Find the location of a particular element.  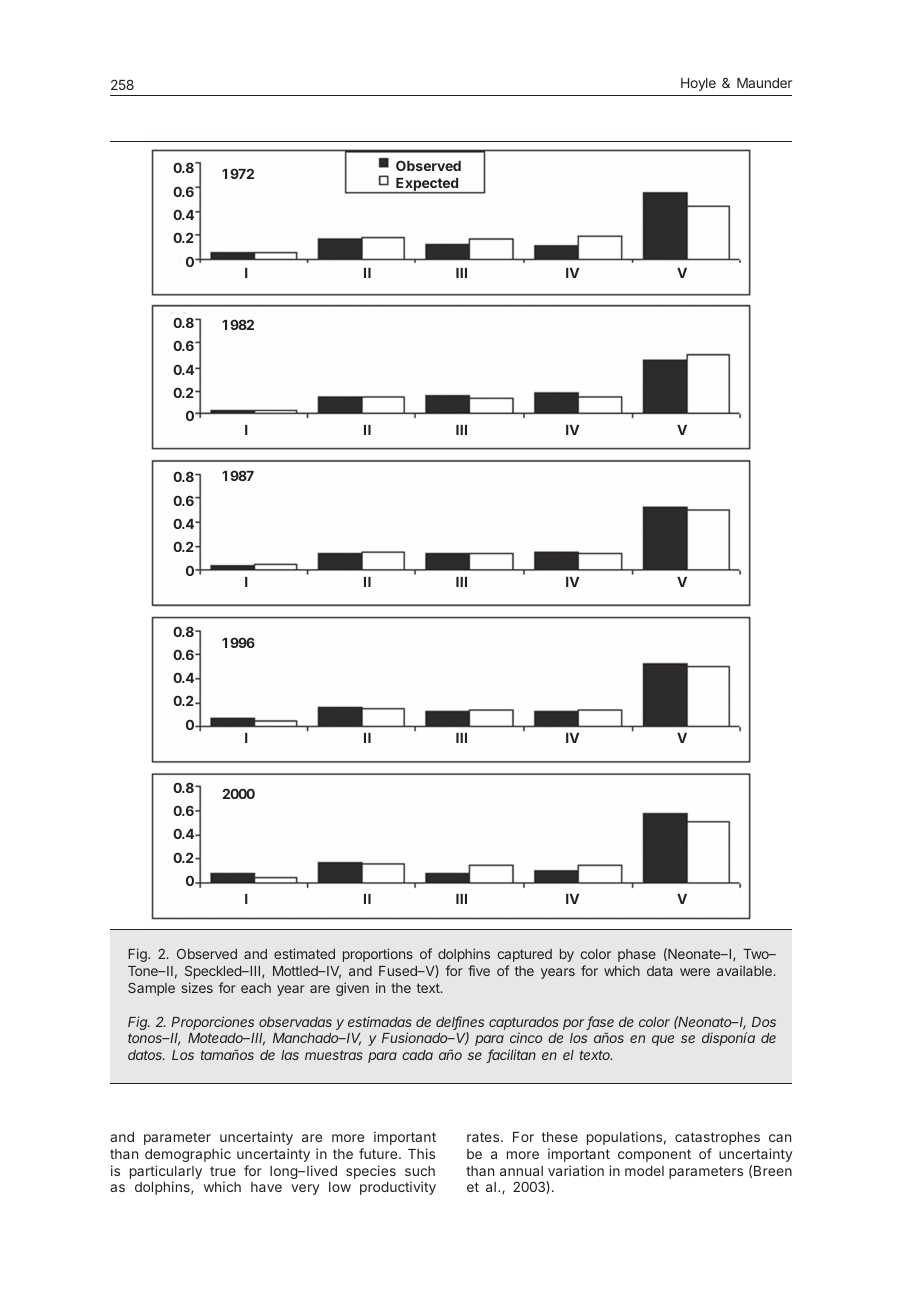

Hoyle is located at coordinates (698, 84).
